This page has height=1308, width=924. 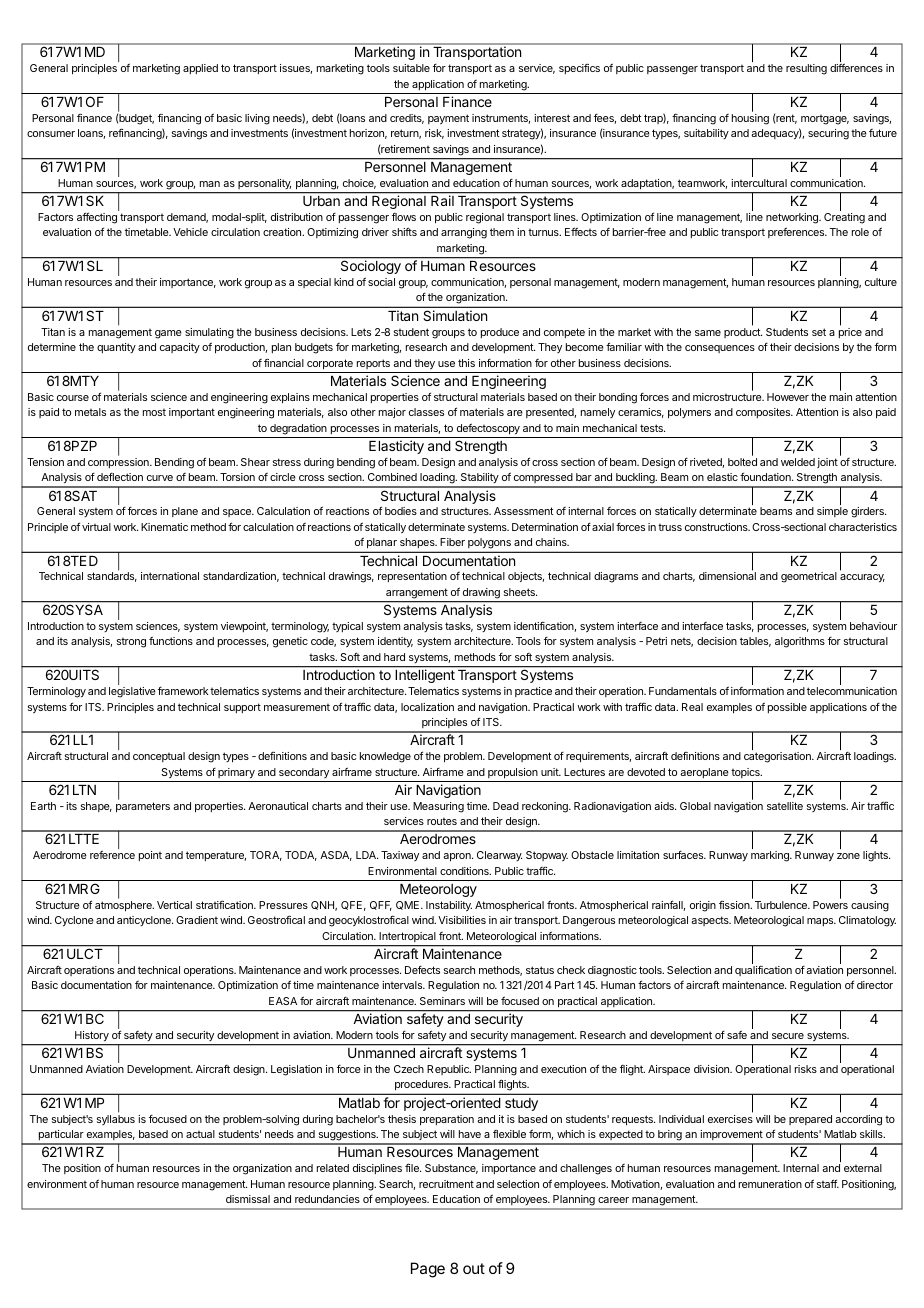 What do you see at coordinates (248, 1199) in the page?
I see `dismissal` at bounding box center [248, 1199].
